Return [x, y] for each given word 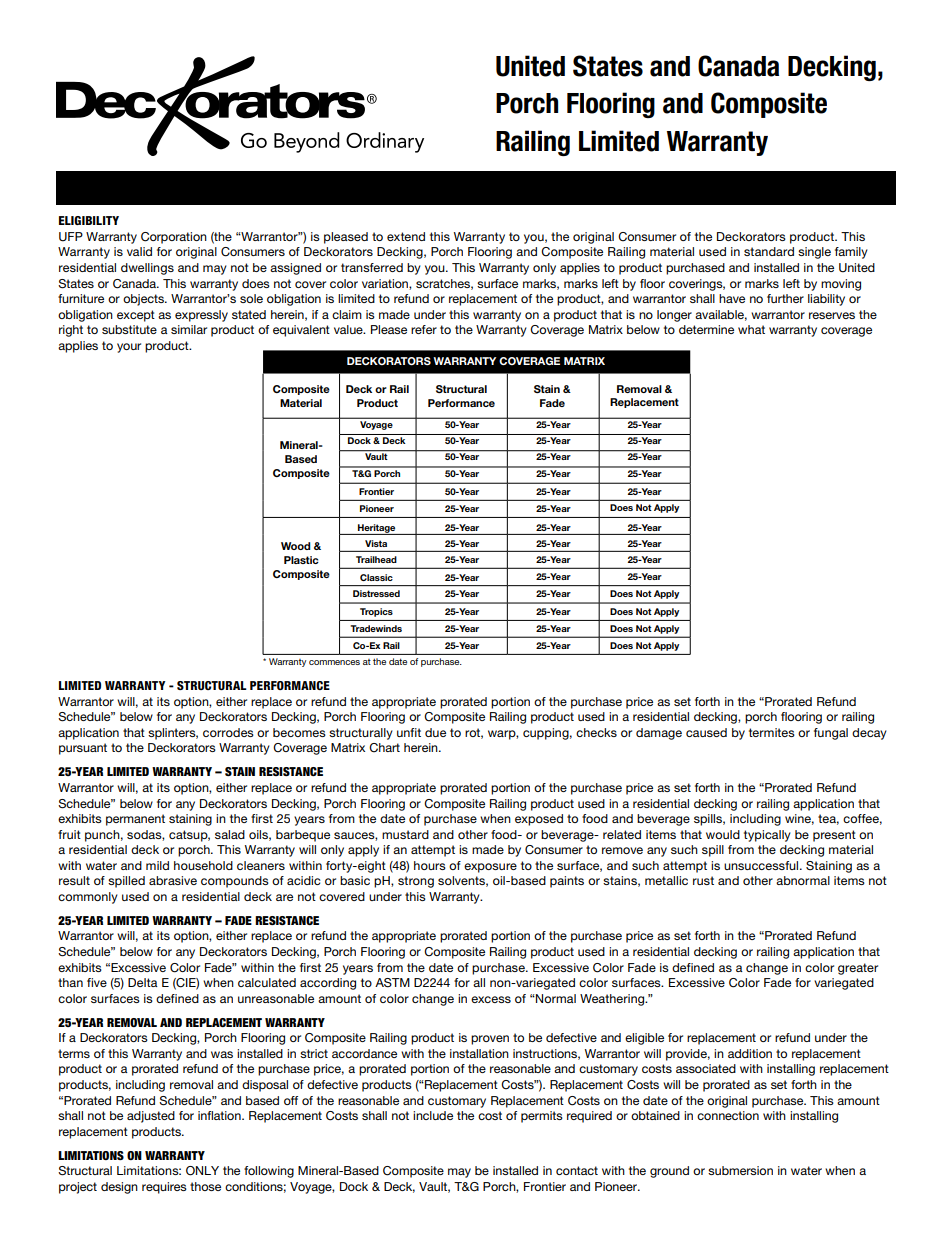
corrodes [228, 732]
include [433, 1115]
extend [406, 236]
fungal [831, 734]
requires [164, 1188]
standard [769, 251]
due [435, 732]
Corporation [174, 238]
